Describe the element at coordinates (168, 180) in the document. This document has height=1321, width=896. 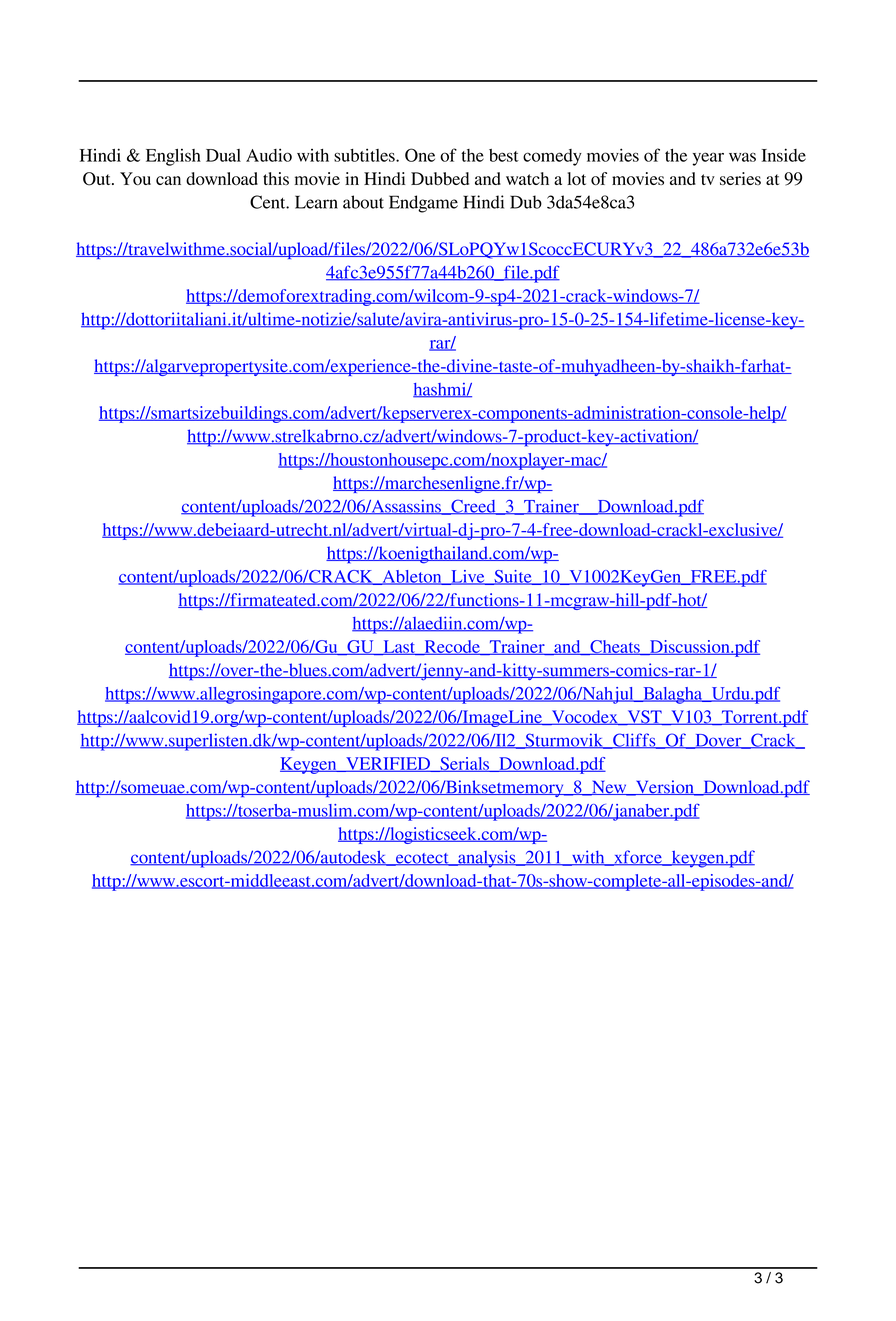
I see `can` at that location.
